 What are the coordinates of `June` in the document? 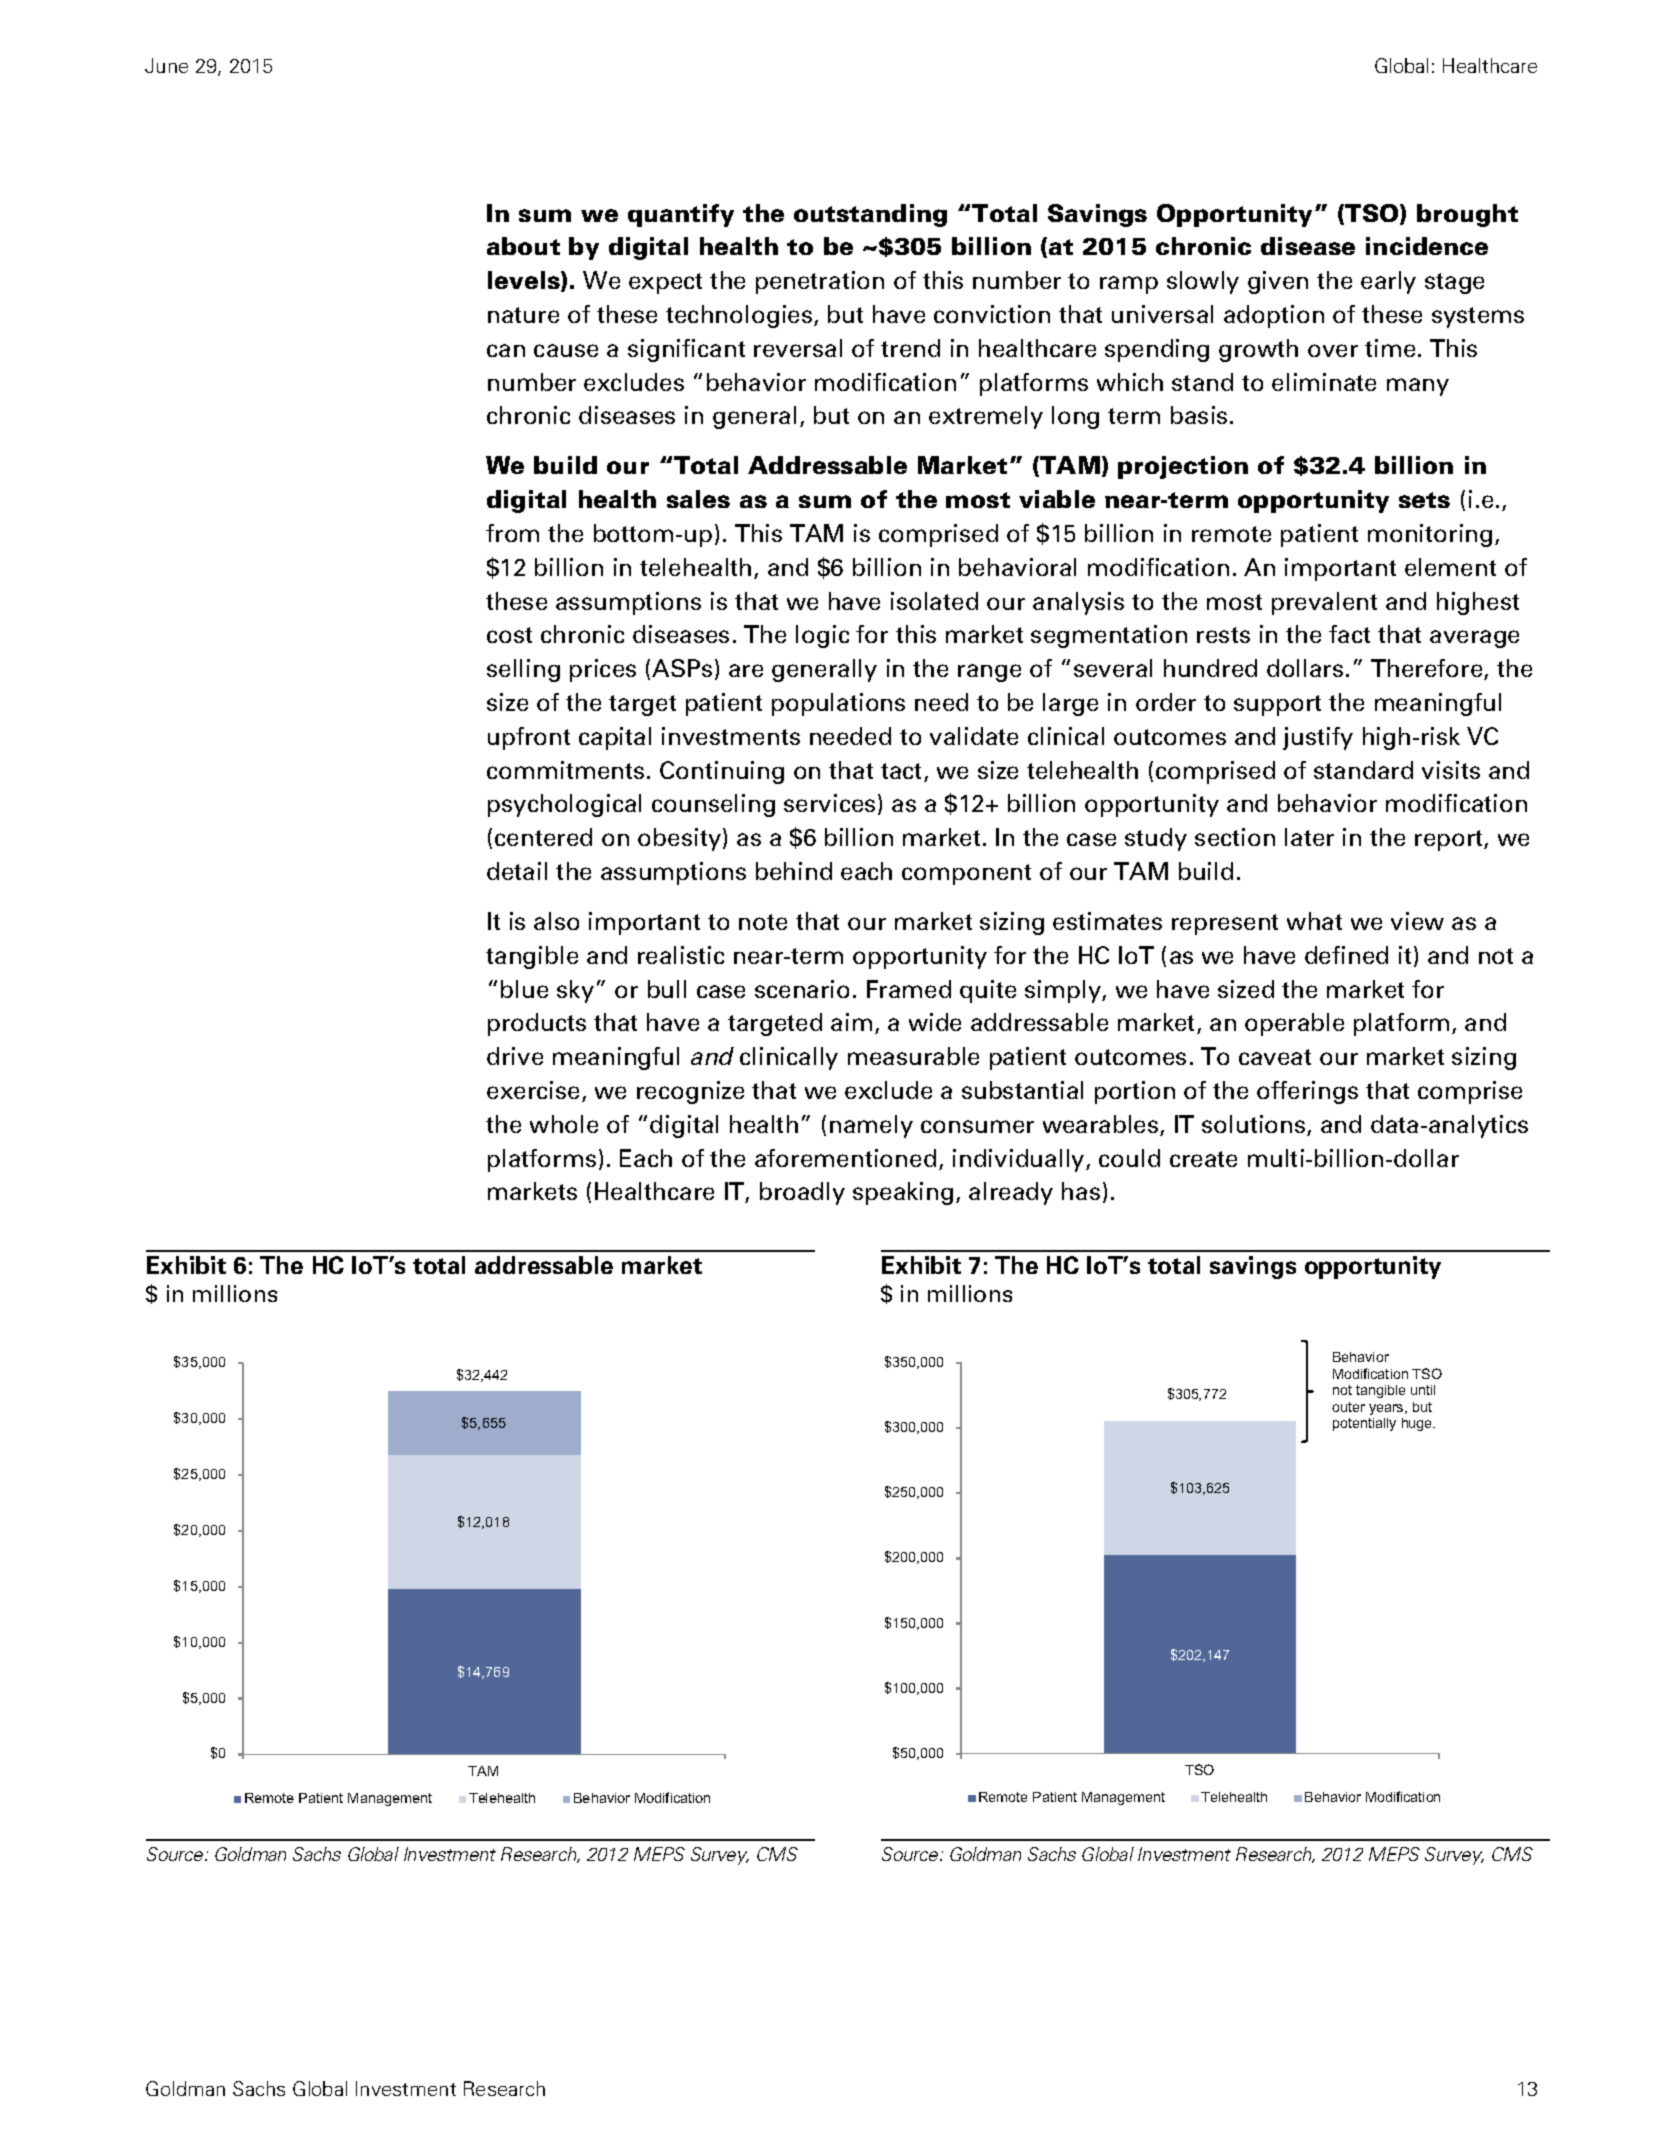 It's located at (166, 65).
